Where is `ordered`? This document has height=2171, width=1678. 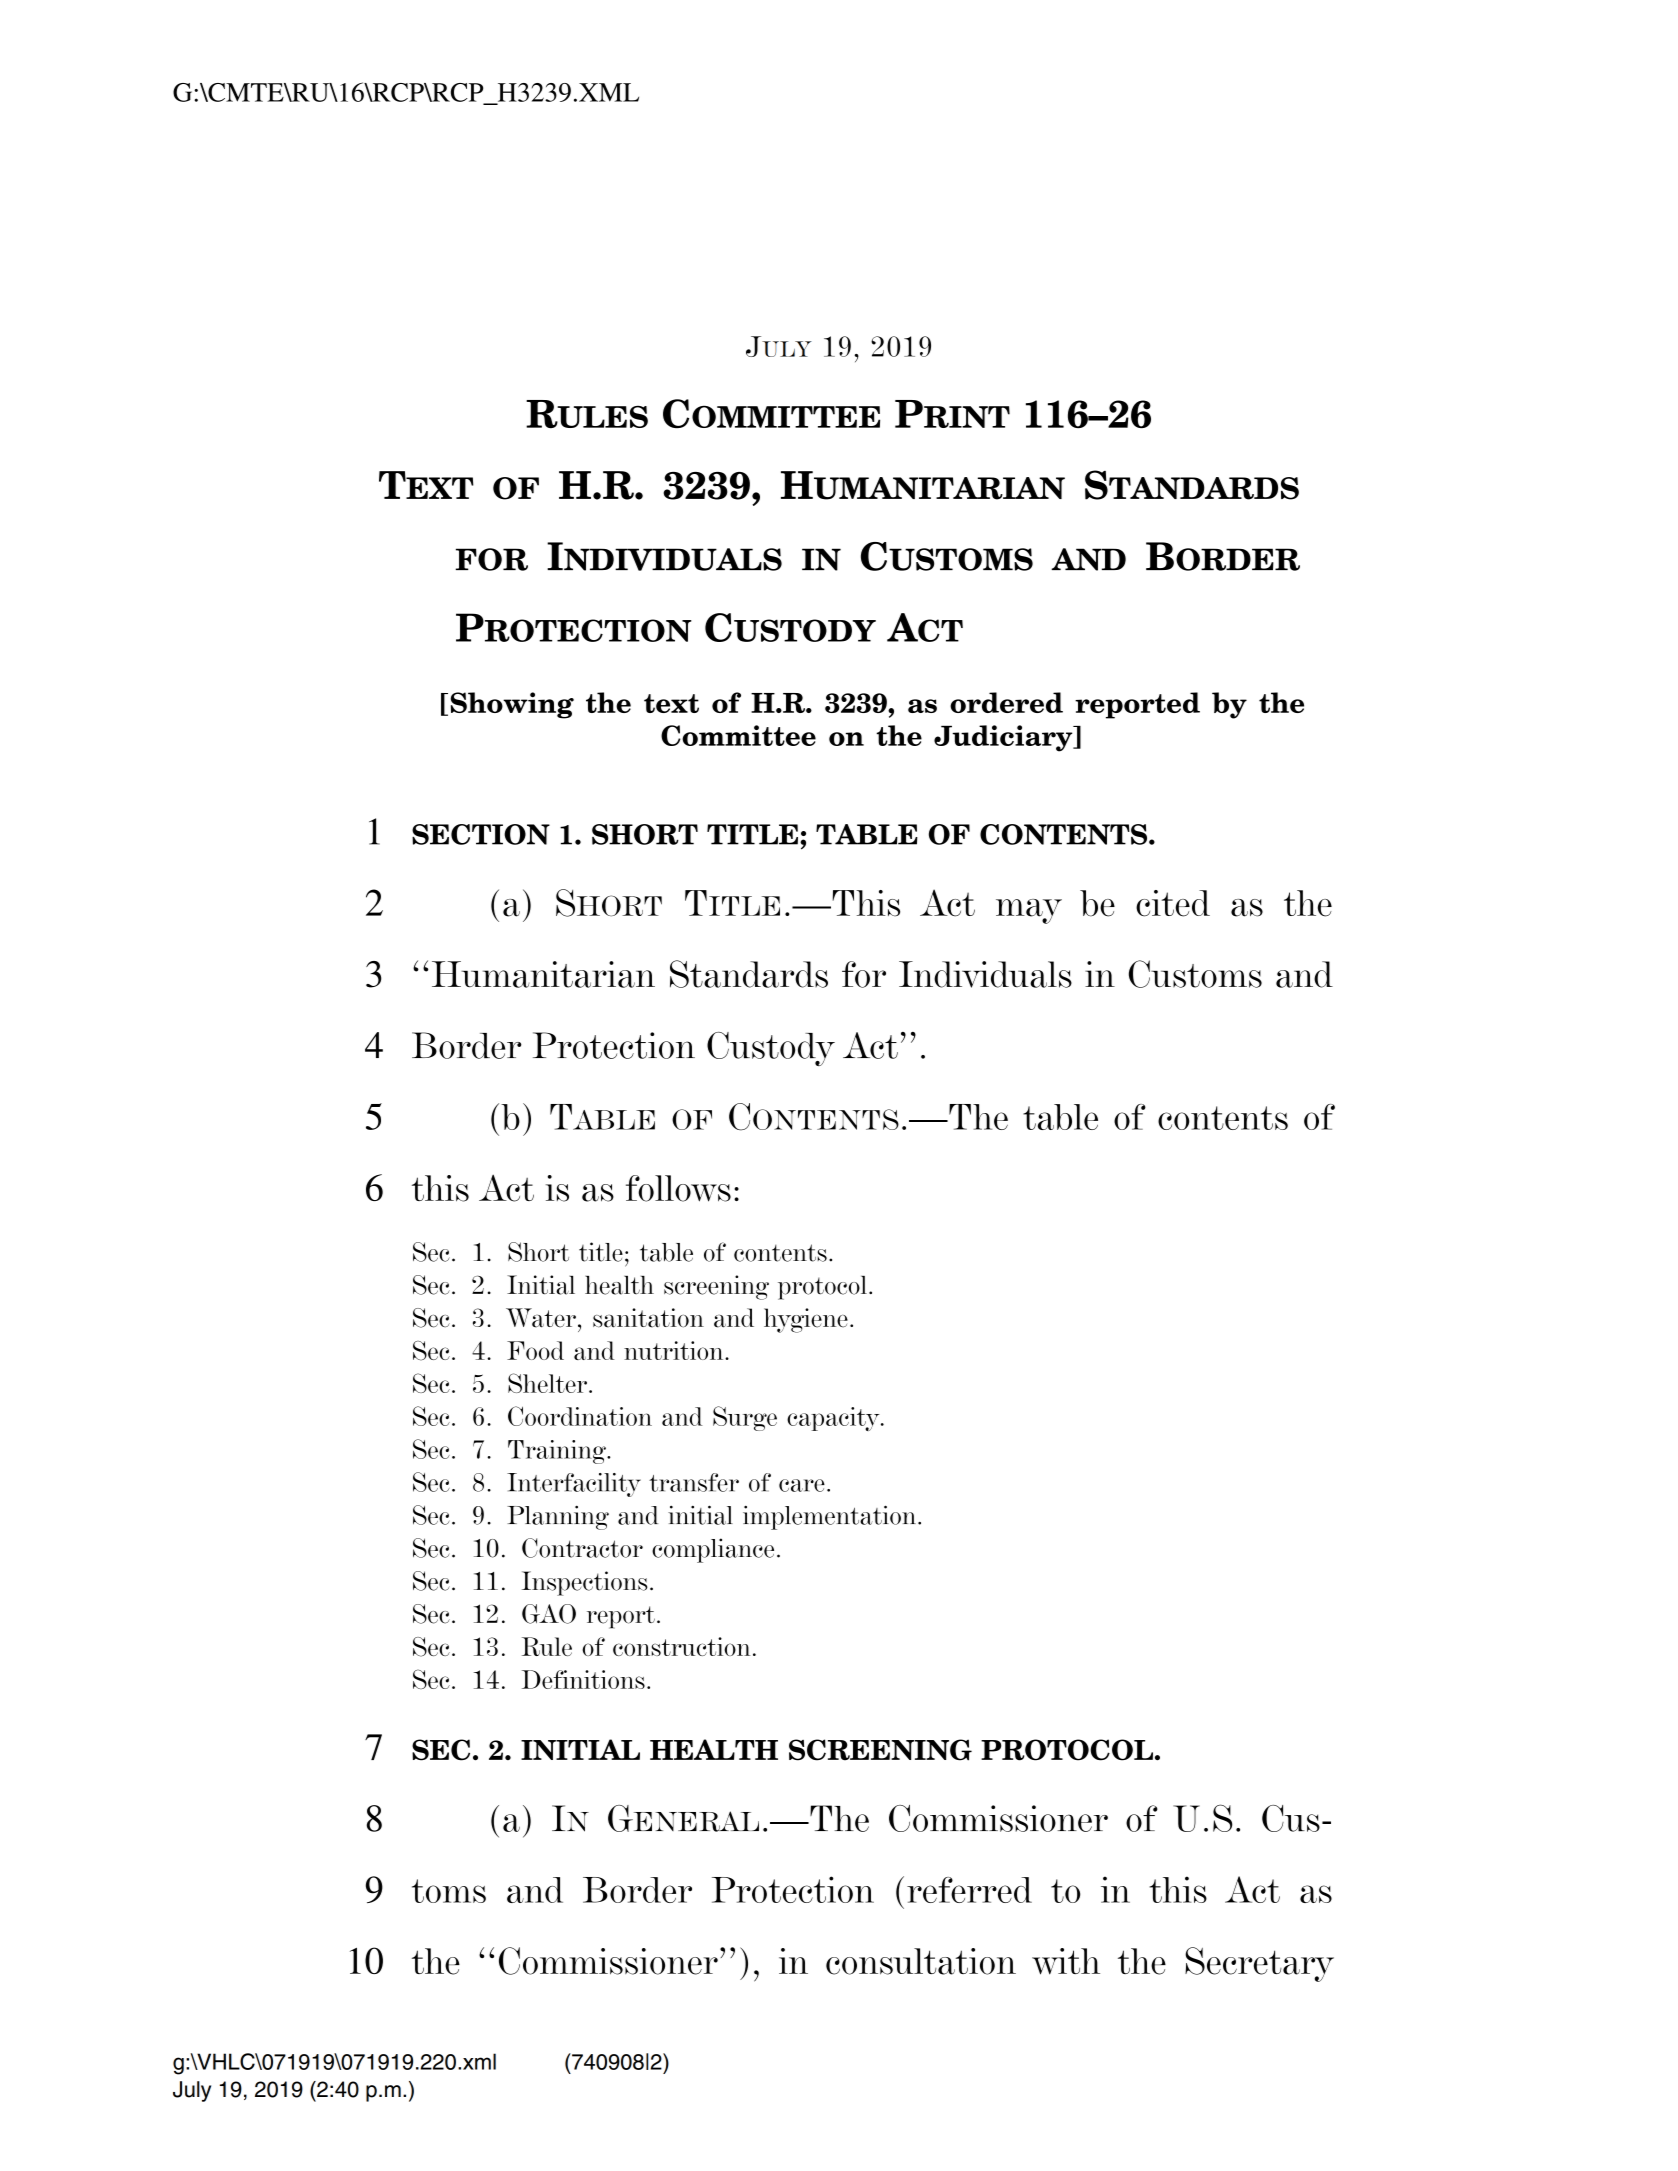
ordered is located at coordinates (1006, 702).
